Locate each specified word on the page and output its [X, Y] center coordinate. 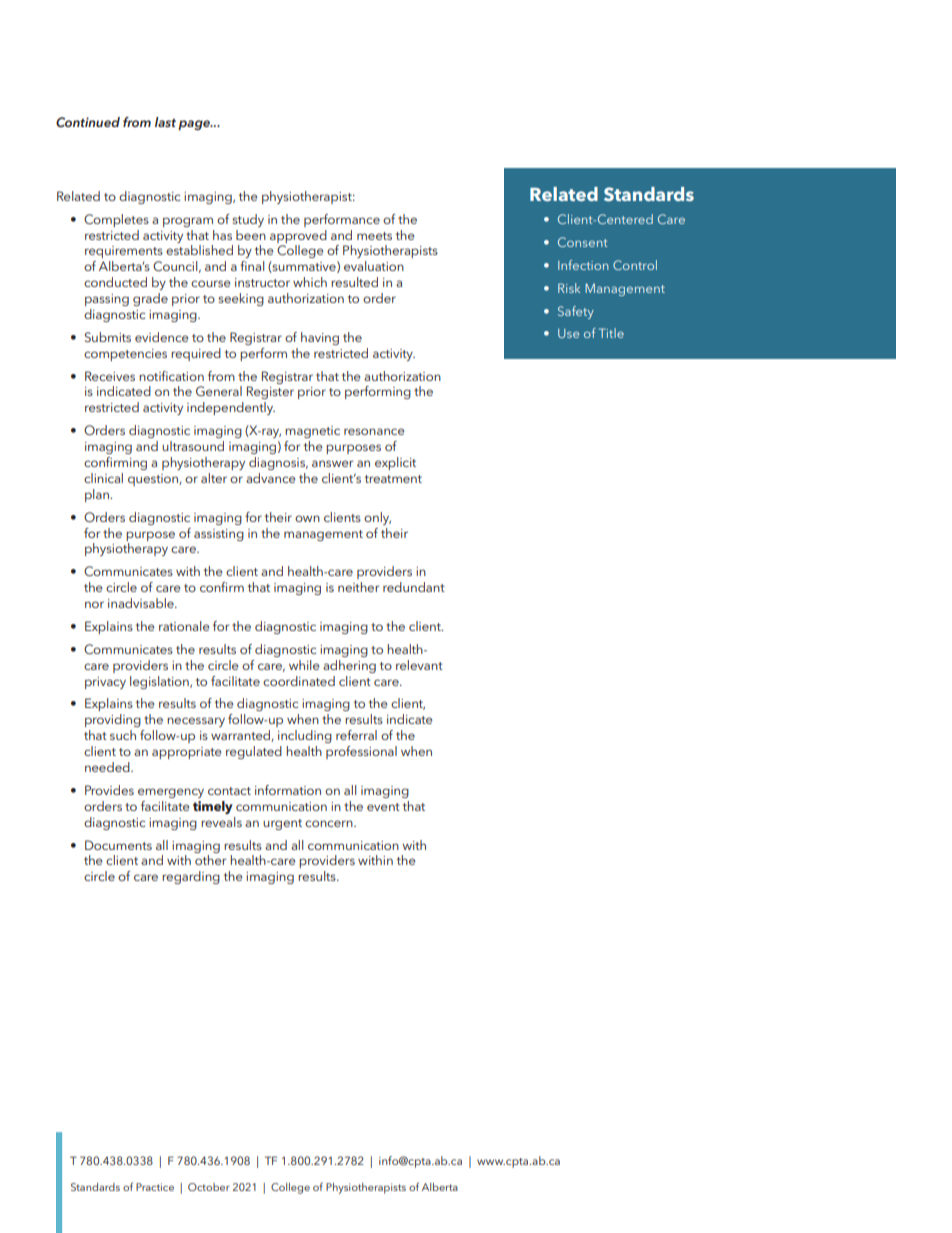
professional [361, 752]
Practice [155, 1187]
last [165, 122]
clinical [103, 478]
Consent [583, 242]
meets [374, 236]
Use [568, 333]
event [383, 807]
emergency [171, 793]
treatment [393, 479]
